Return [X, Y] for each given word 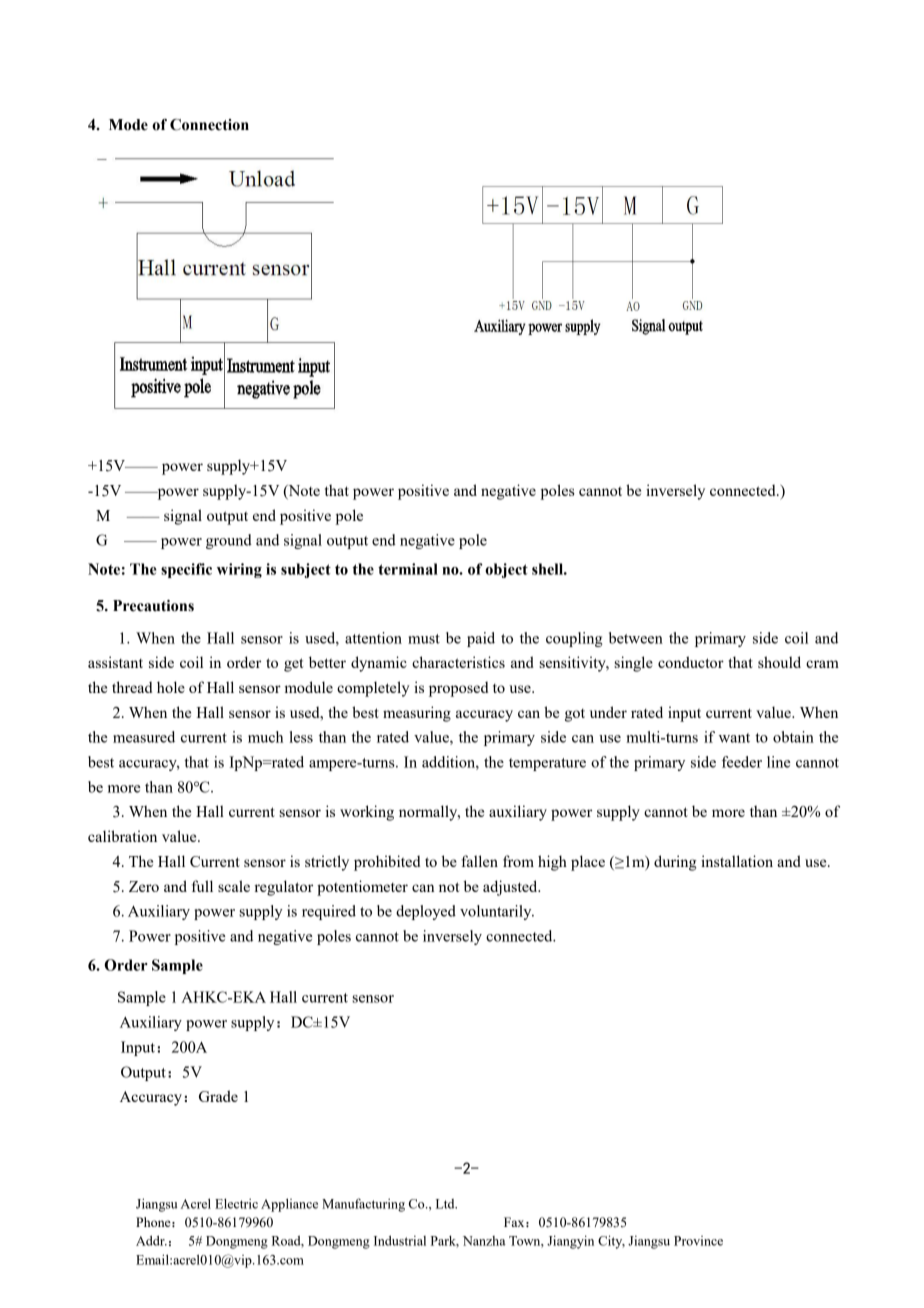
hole [171, 687]
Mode [128, 125]
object [506, 570]
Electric [236, 1203]
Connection [209, 125]
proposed [458, 689]
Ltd [446, 1204]
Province [698, 1241]
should [779, 662]
